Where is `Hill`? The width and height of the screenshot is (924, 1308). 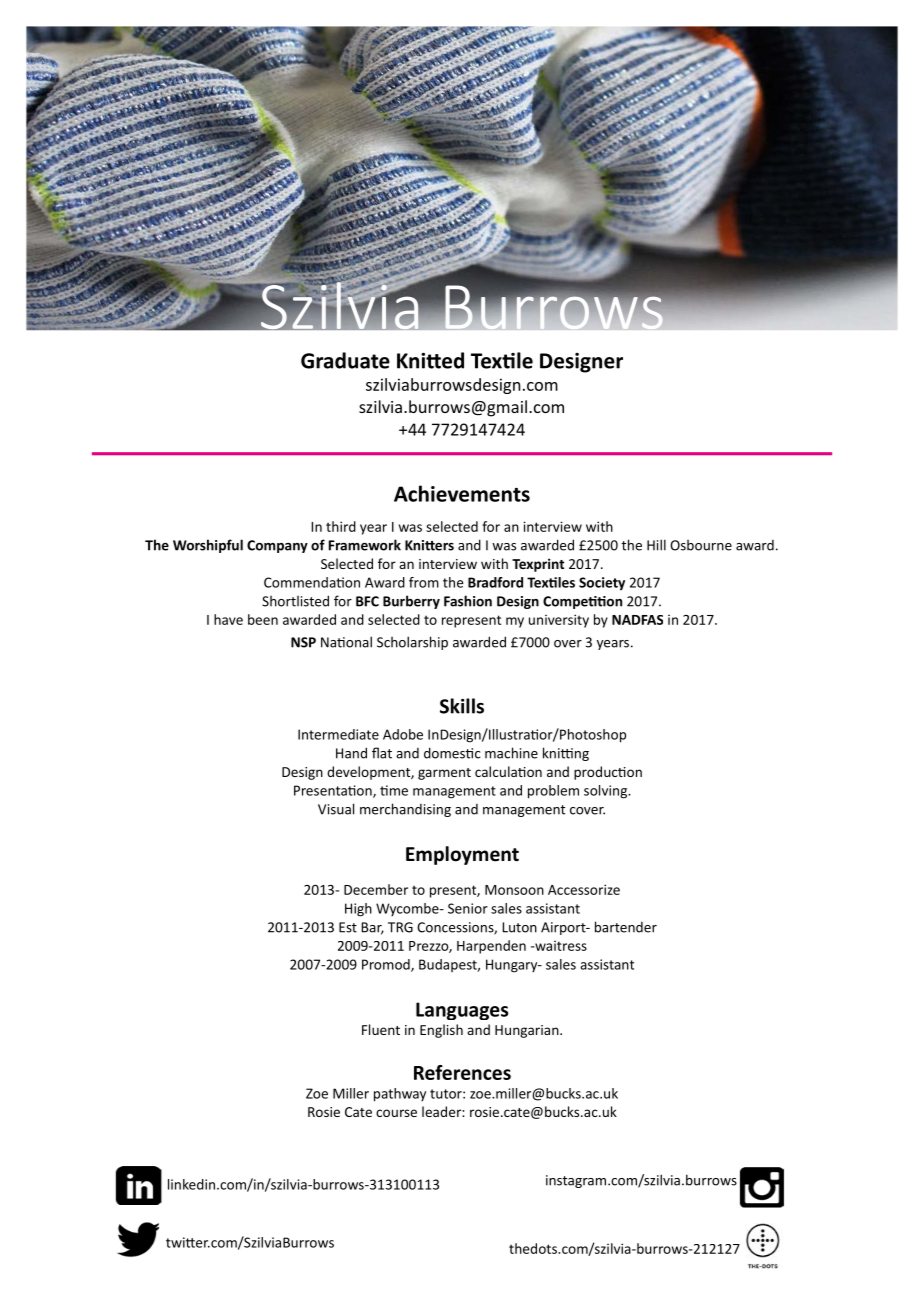 Hill is located at coordinates (656, 545).
